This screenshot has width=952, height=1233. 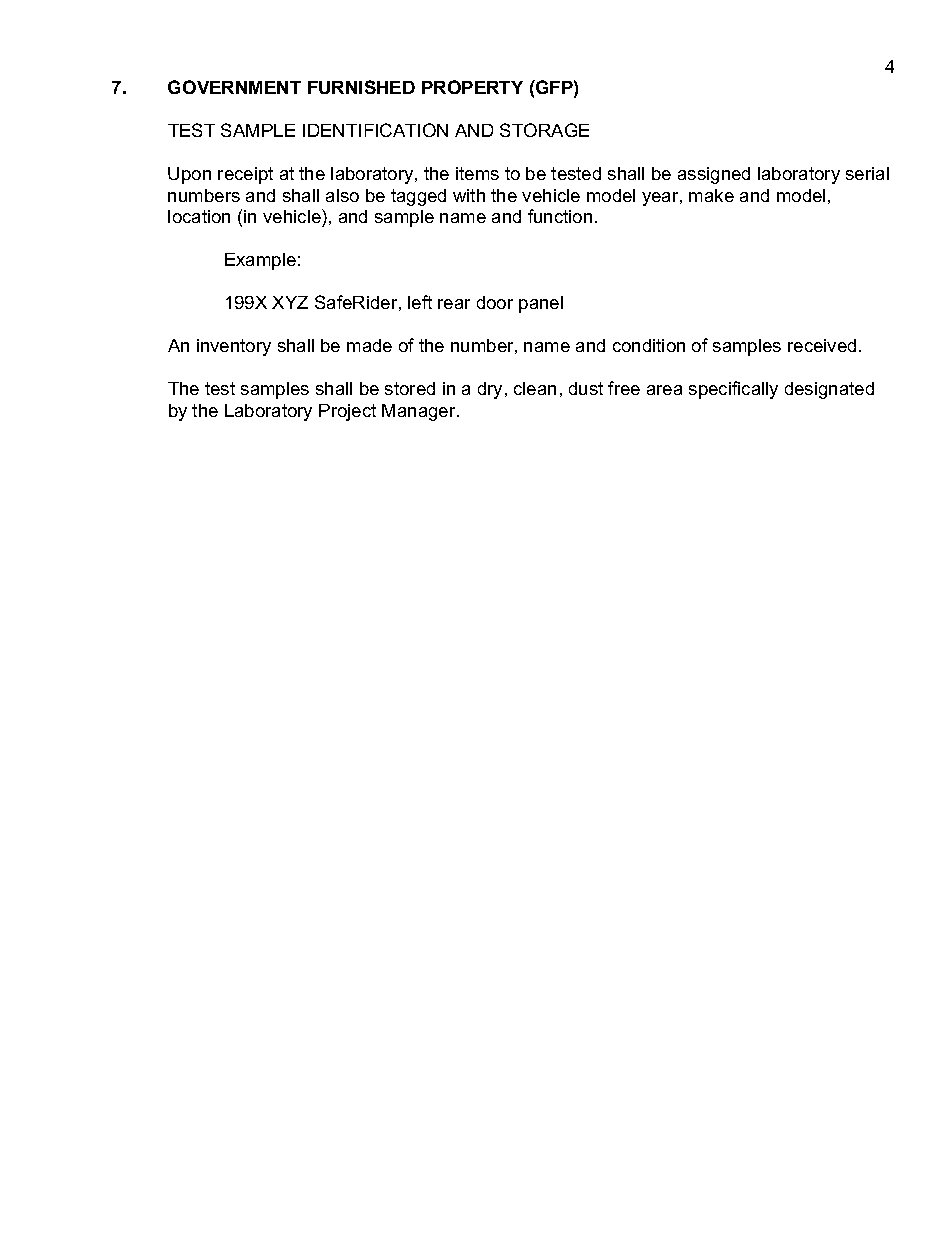 What do you see at coordinates (472, 87) in the screenshot?
I see `PROPERTY` at bounding box center [472, 87].
